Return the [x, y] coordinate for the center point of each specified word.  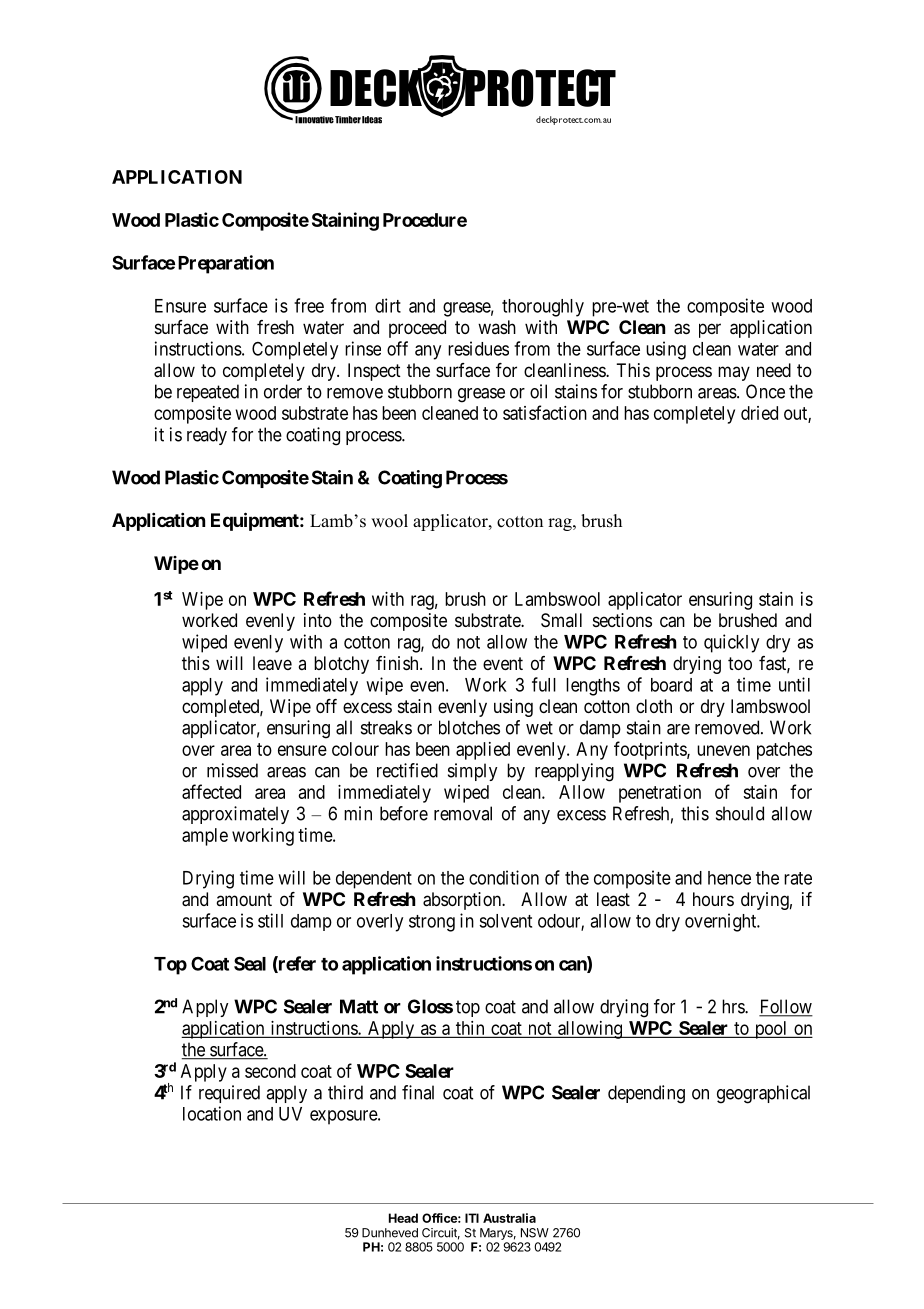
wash [497, 327]
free [309, 305]
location [212, 1113]
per [710, 330]
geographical [763, 1094]
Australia [509, 1218]
